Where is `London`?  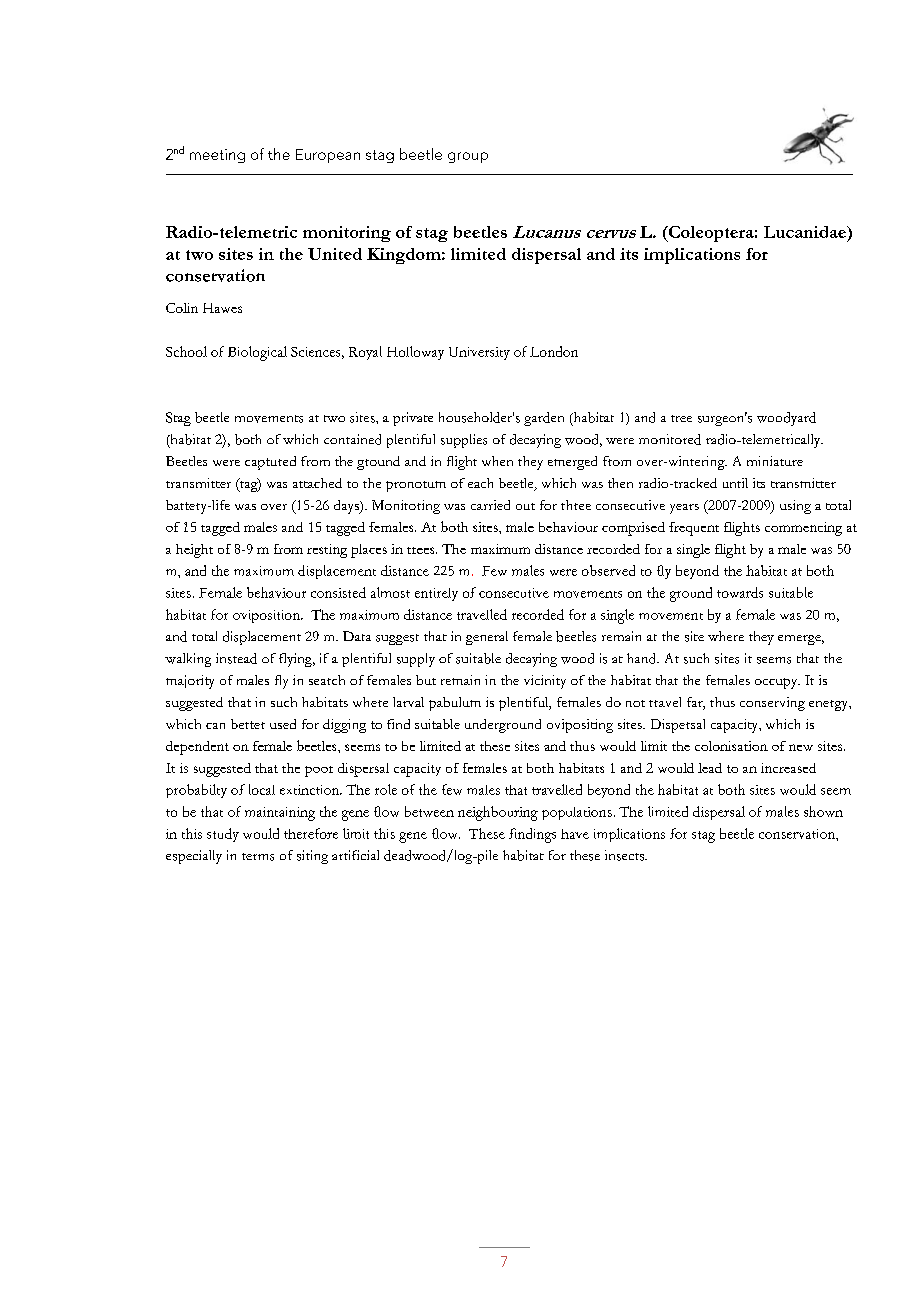 London is located at coordinates (554, 351).
